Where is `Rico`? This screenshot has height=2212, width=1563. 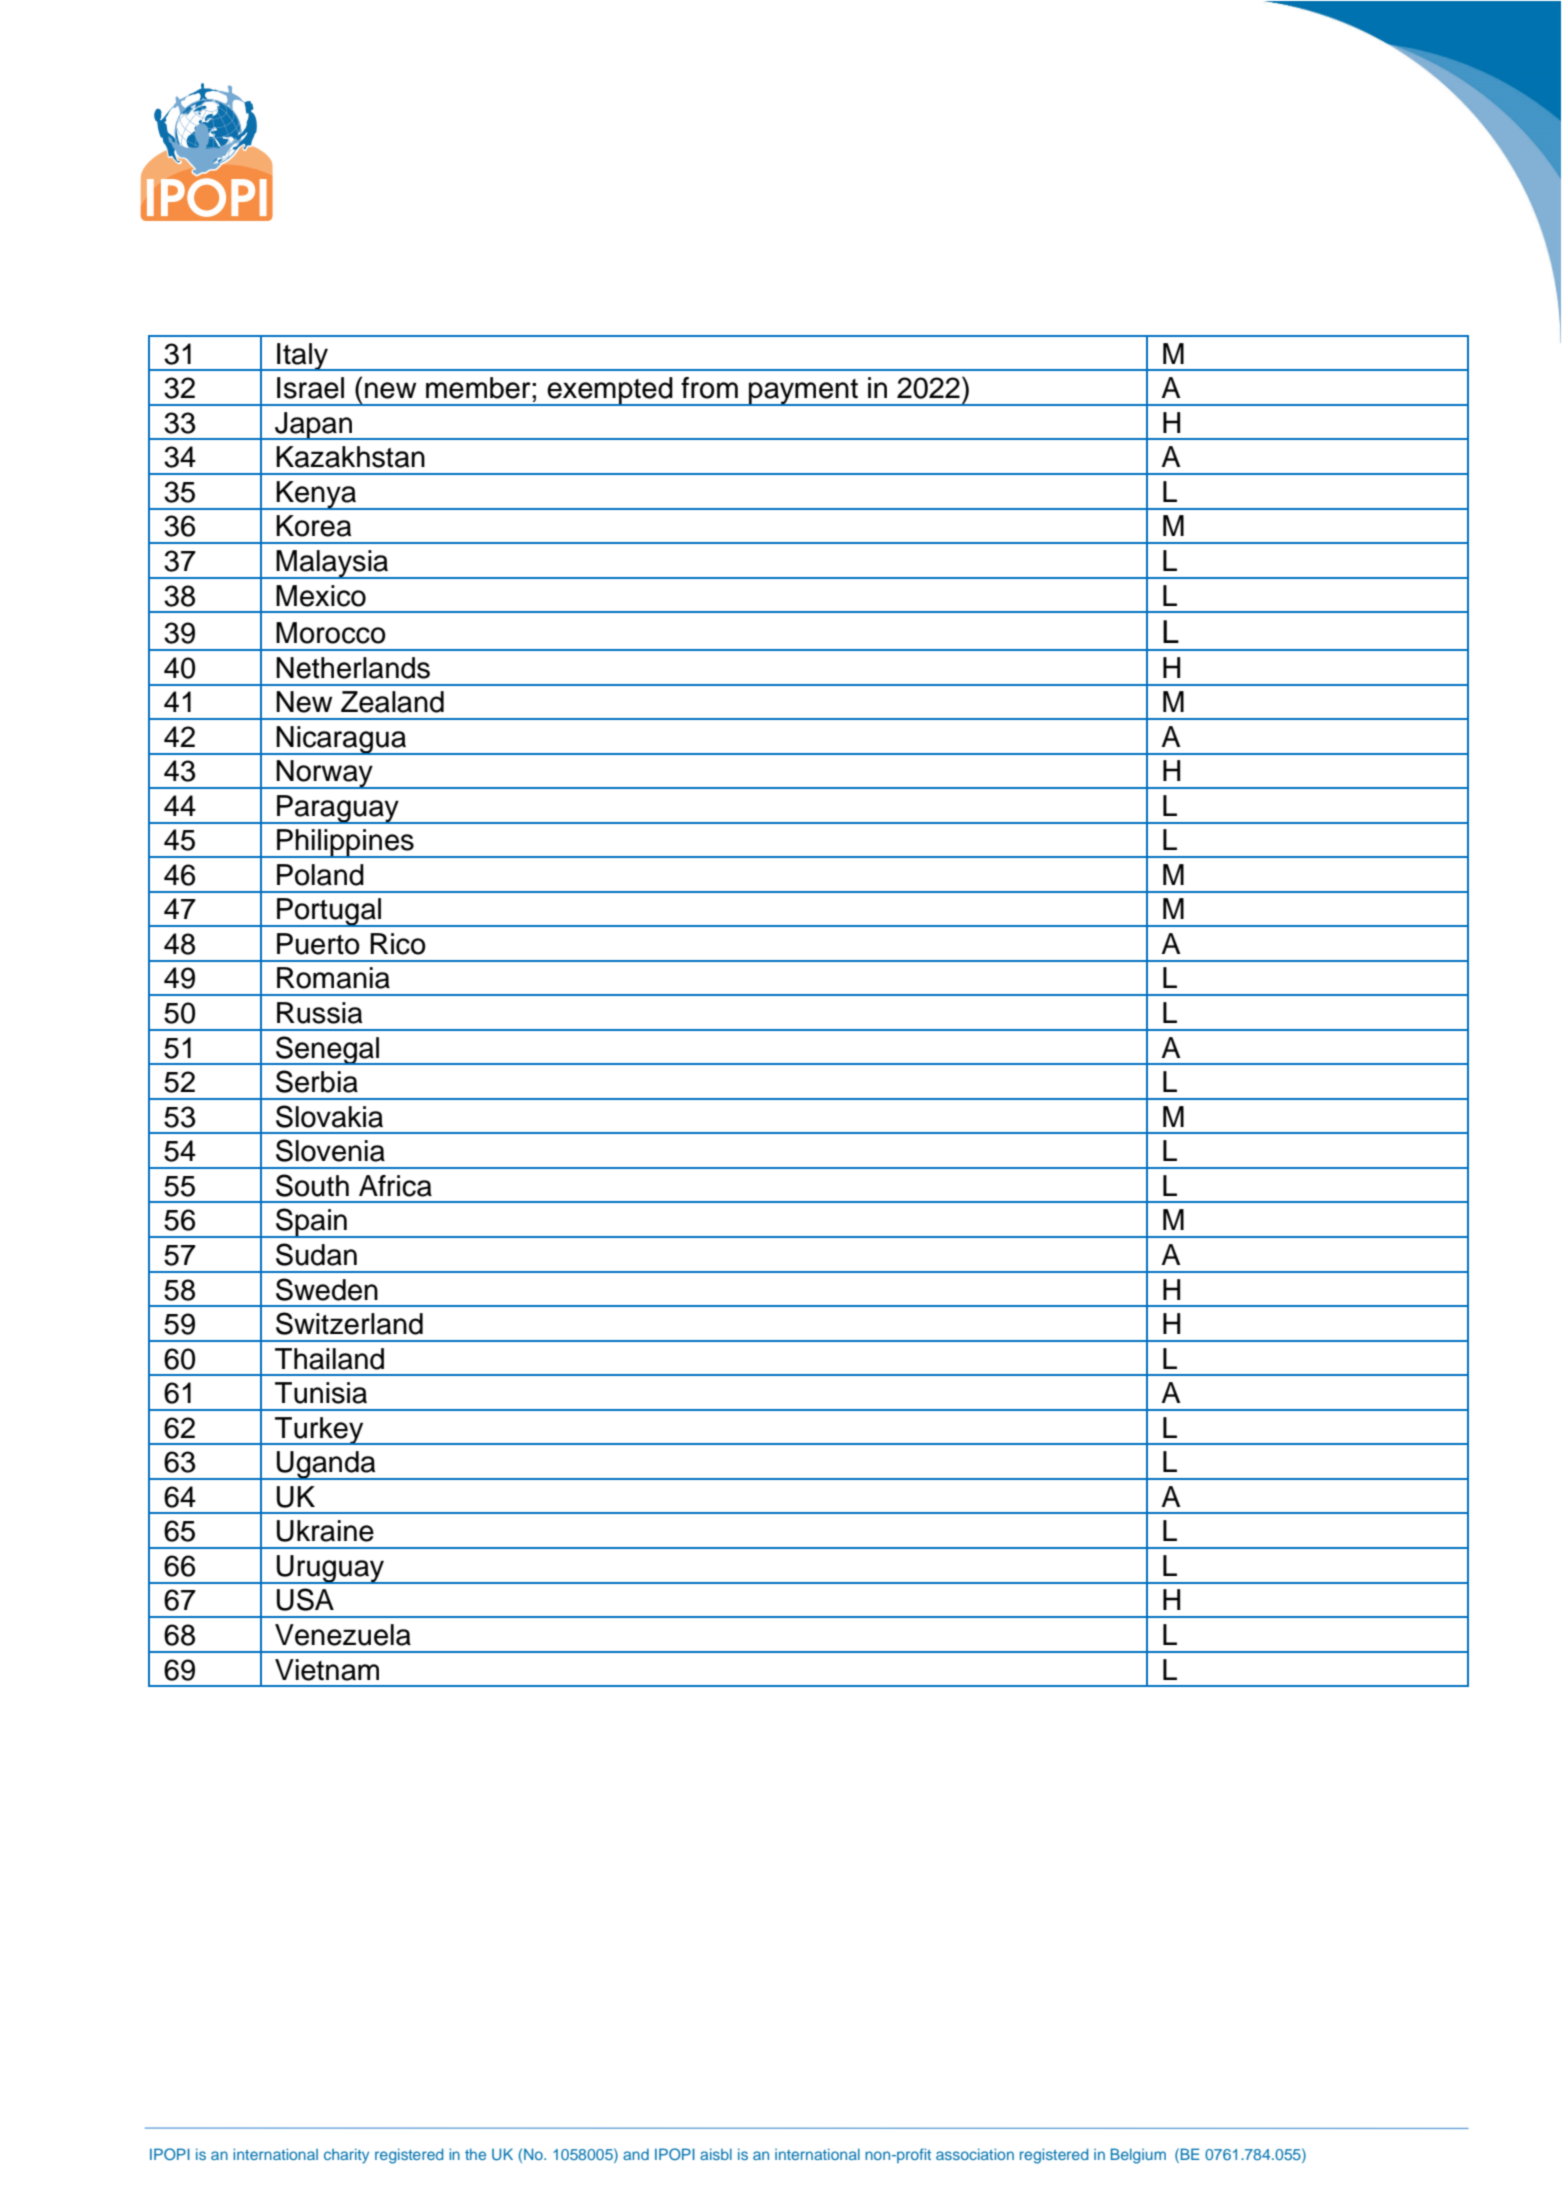
Rico is located at coordinates (398, 944).
